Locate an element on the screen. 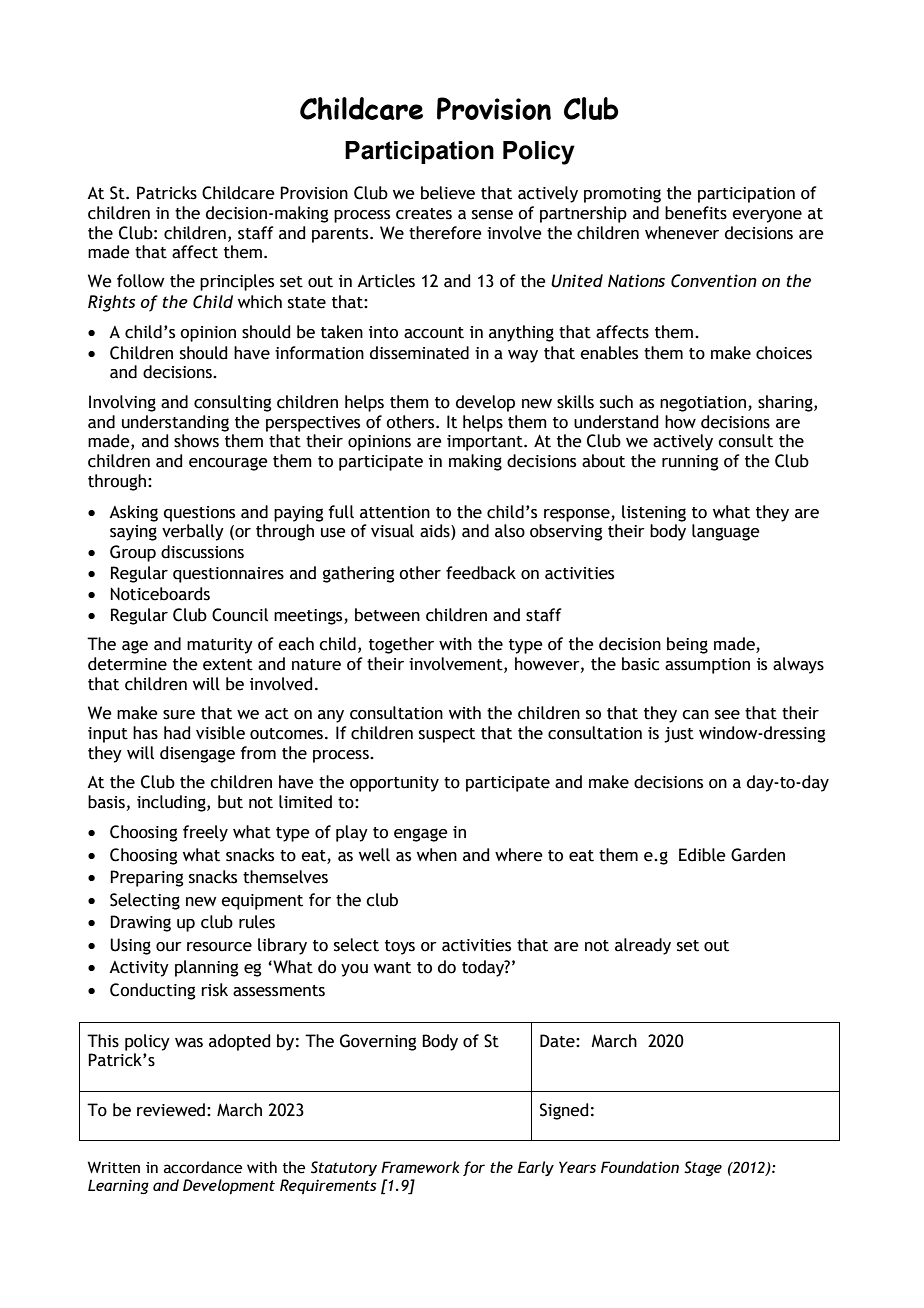  accordance is located at coordinates (203, 1167).
